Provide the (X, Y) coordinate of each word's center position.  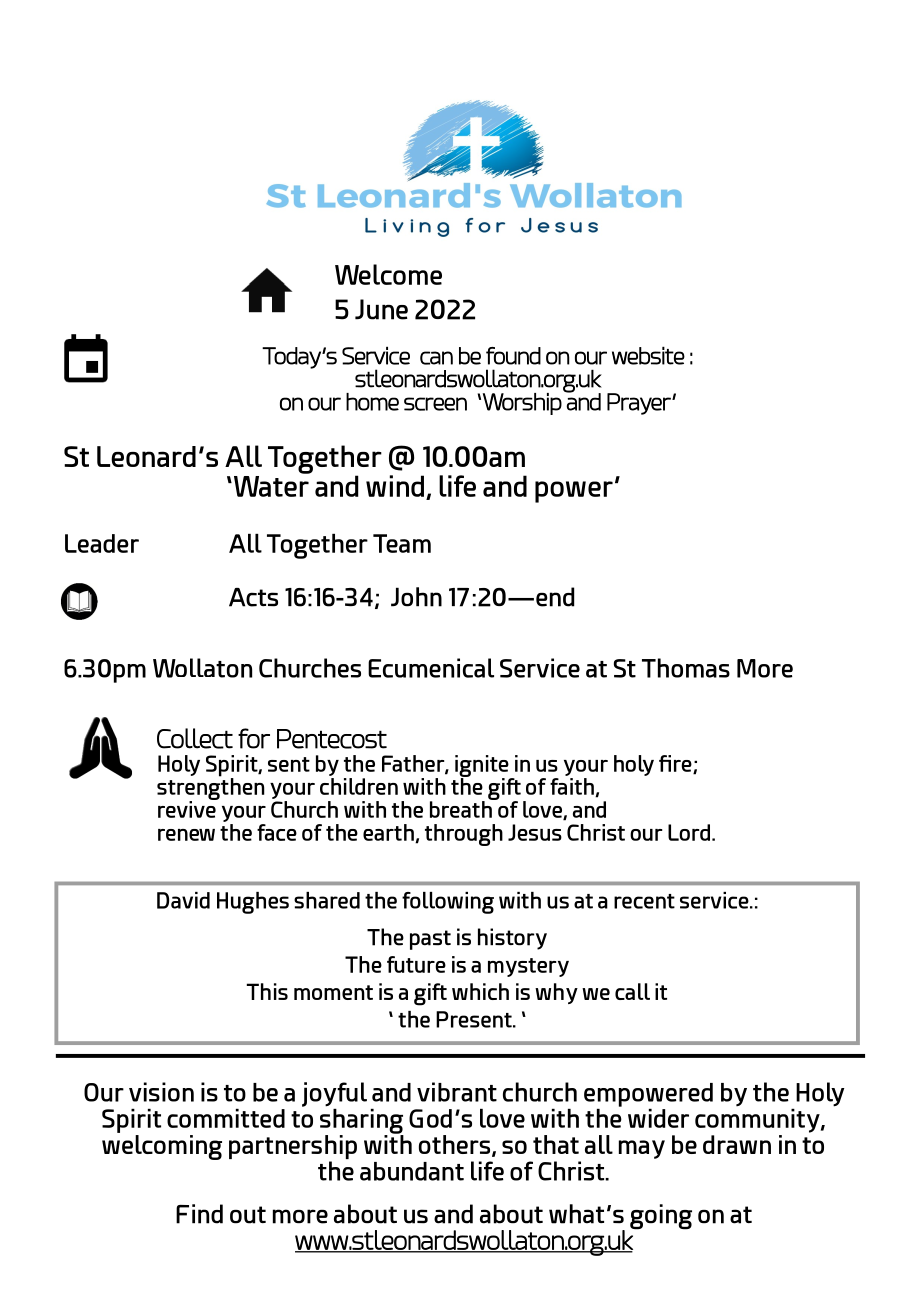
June (381, 309)
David (183, 900)
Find (199, 1214)
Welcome (388, 274)
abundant (412, 1171)
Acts (253, 597)
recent (644, 901)
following (448, 903)
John (416, 597)
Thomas (686, 668)
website (648, 355)
